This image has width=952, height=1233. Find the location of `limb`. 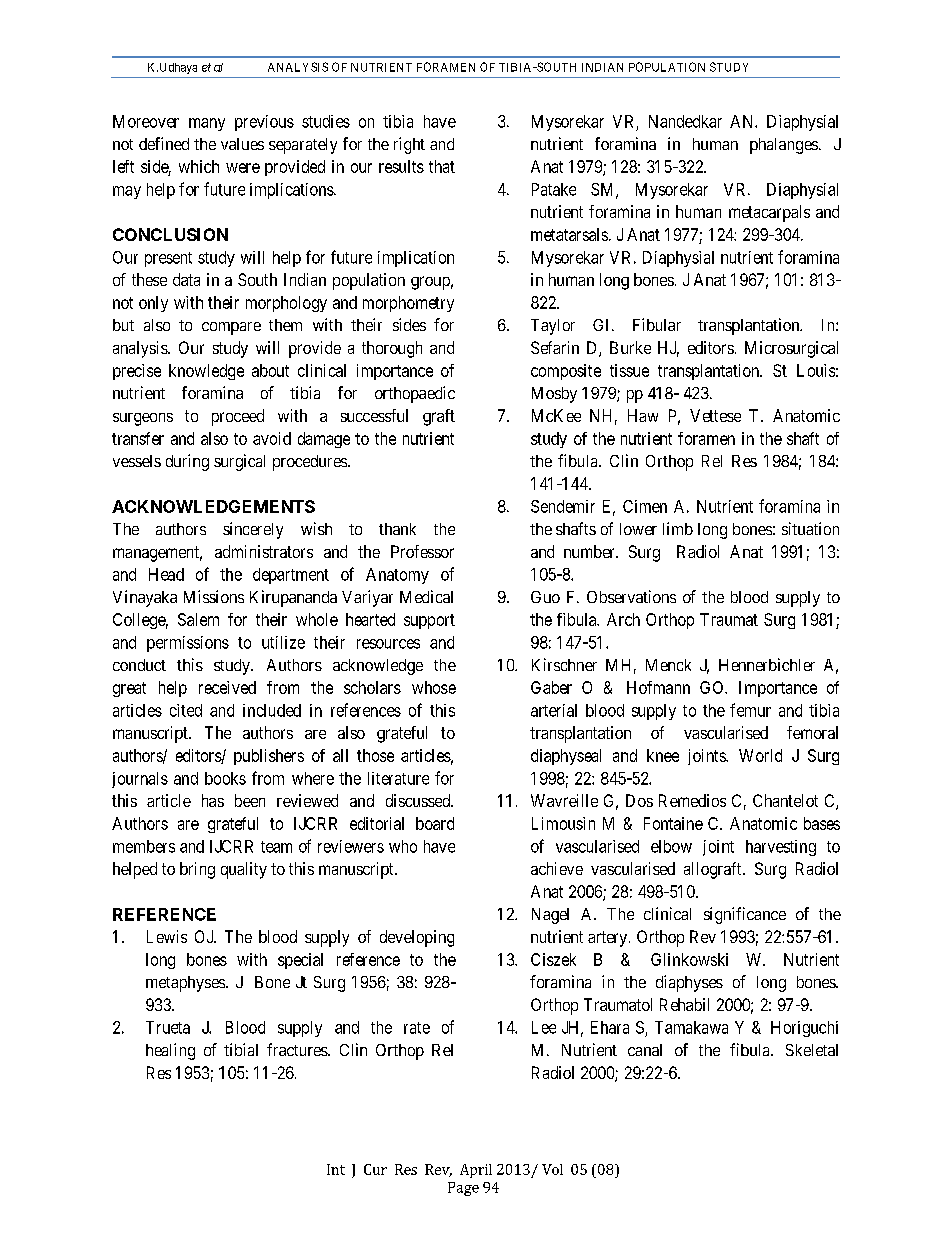

limb is located at coordinates (678, 528).
